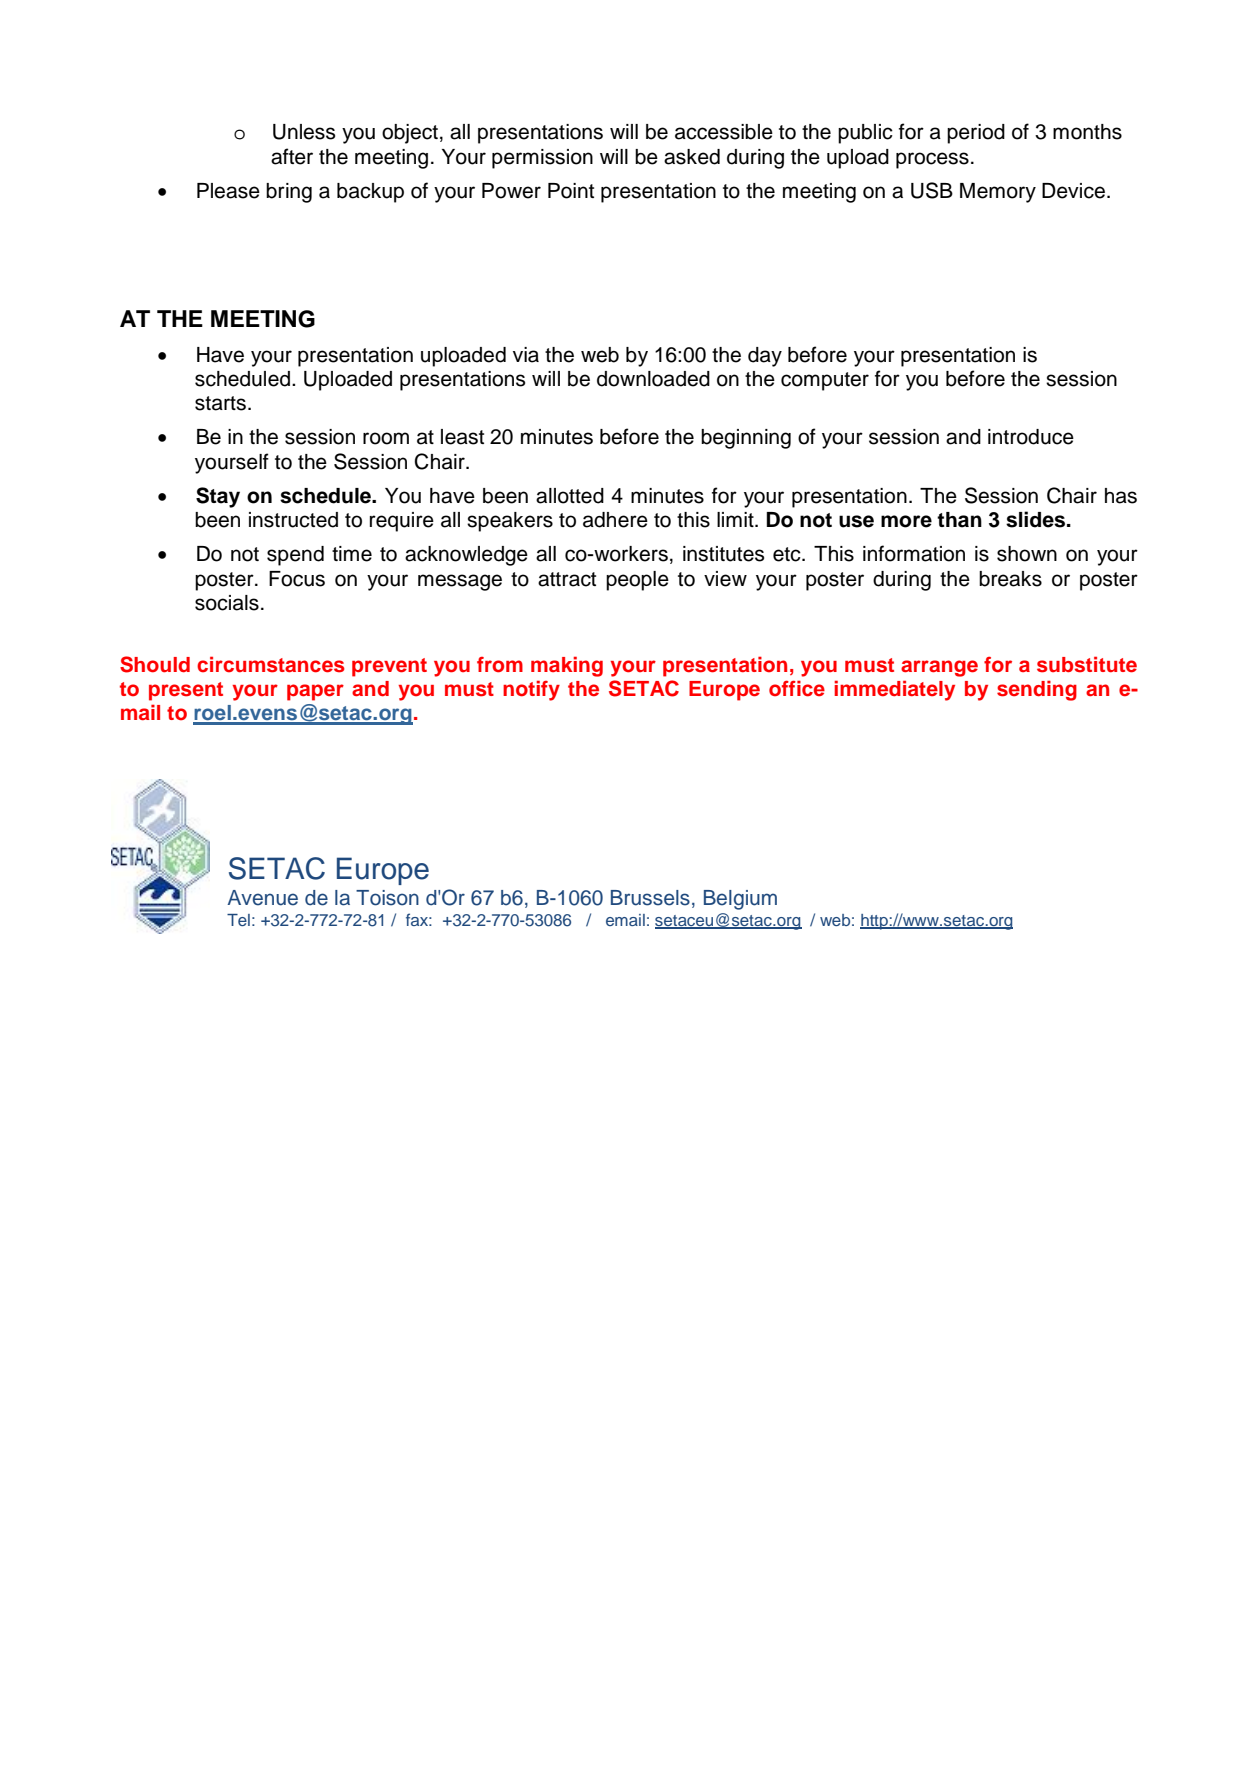 This document has height=1779, width=1258. What do you see at coordinates (292, 156) in the document?
I see `after` at bounding box center [292, 156].
